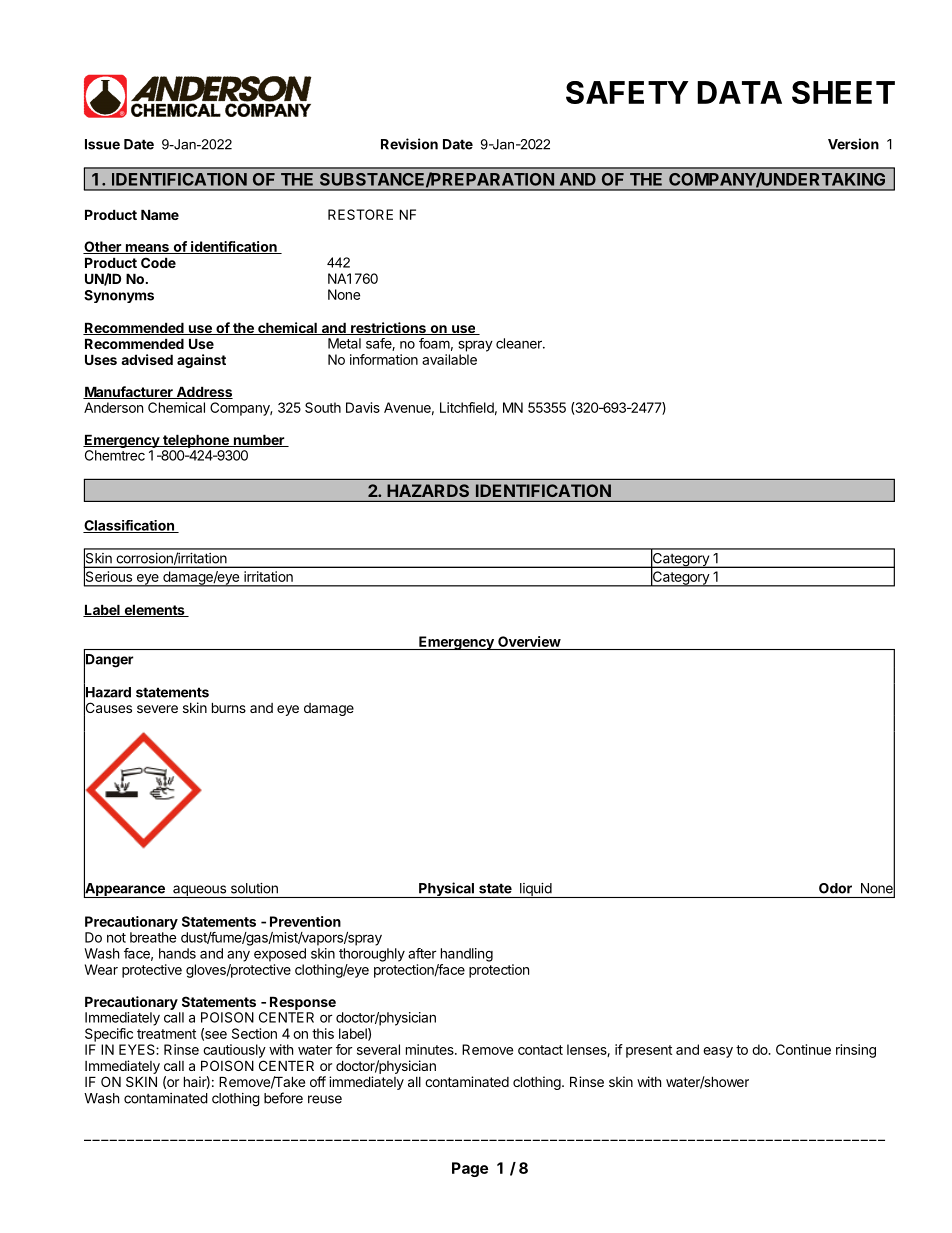 This screenshot has width=952, height=1233. Describe the element at coordinates (529, 643) in the screenshot. I see `Overview` at that location.
